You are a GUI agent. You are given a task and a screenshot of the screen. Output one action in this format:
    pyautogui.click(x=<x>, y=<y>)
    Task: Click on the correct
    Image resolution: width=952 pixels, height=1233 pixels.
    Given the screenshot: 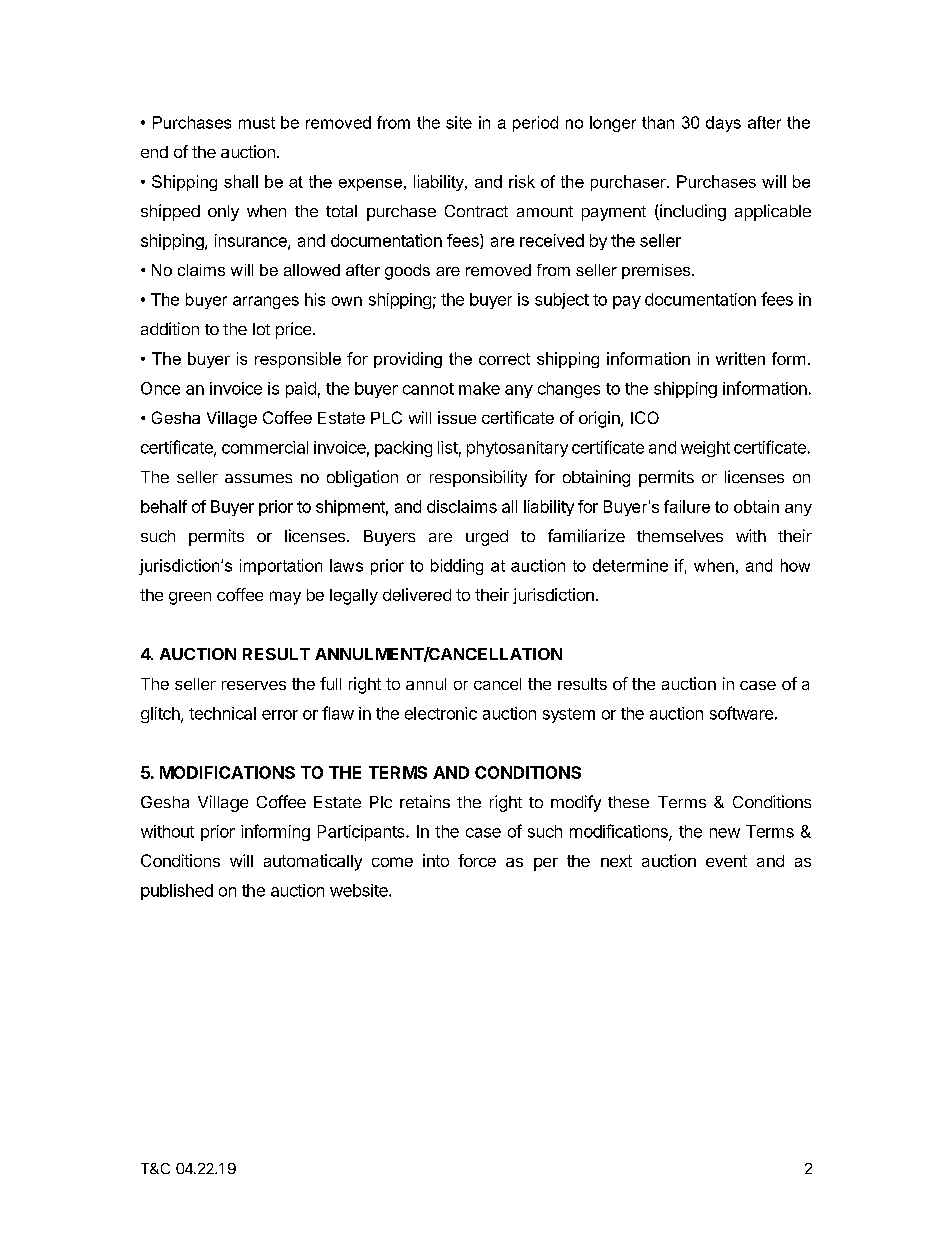 What is the action you would take?
    pyautogui.click(x=504, y=359)
